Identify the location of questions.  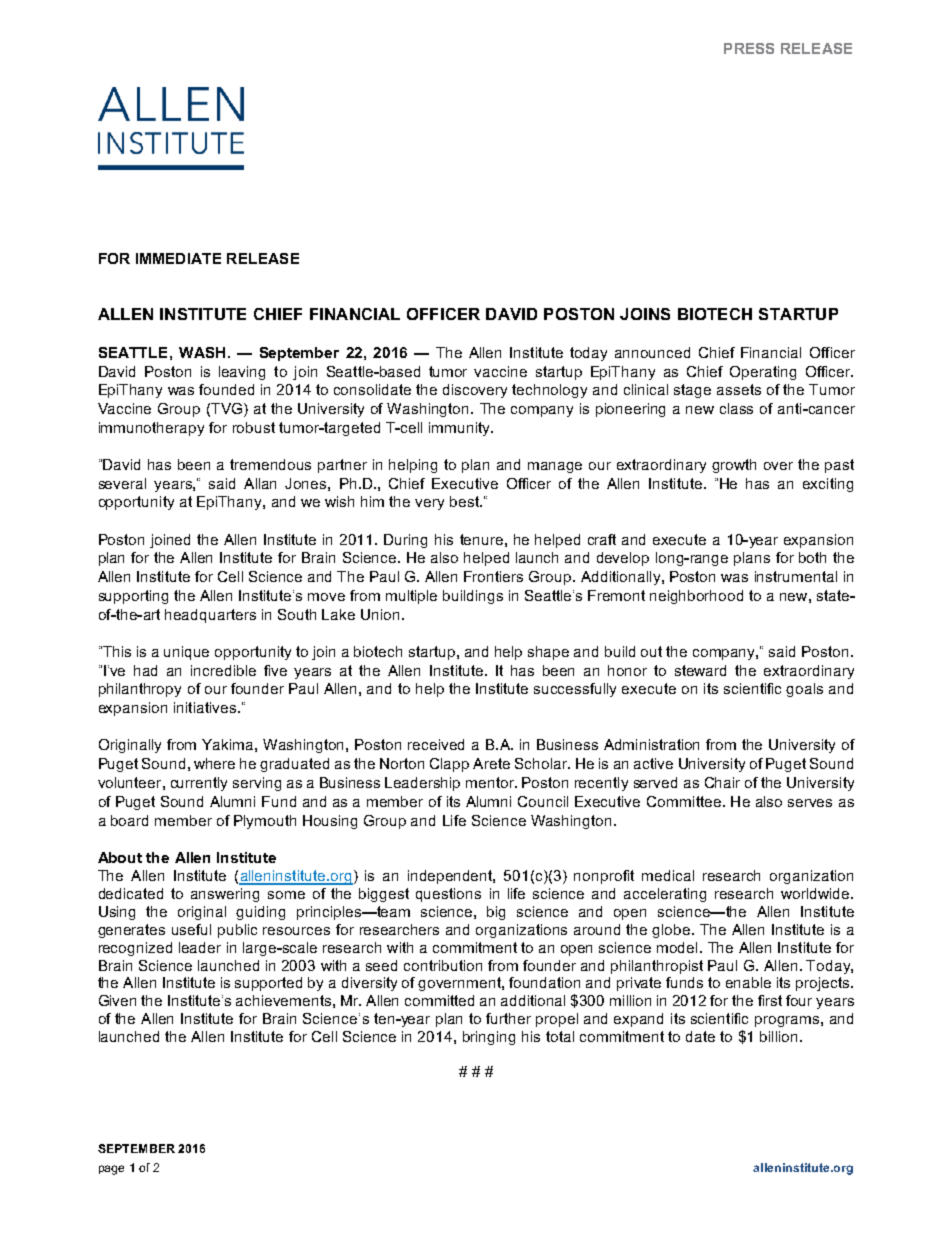
(448, 895).
